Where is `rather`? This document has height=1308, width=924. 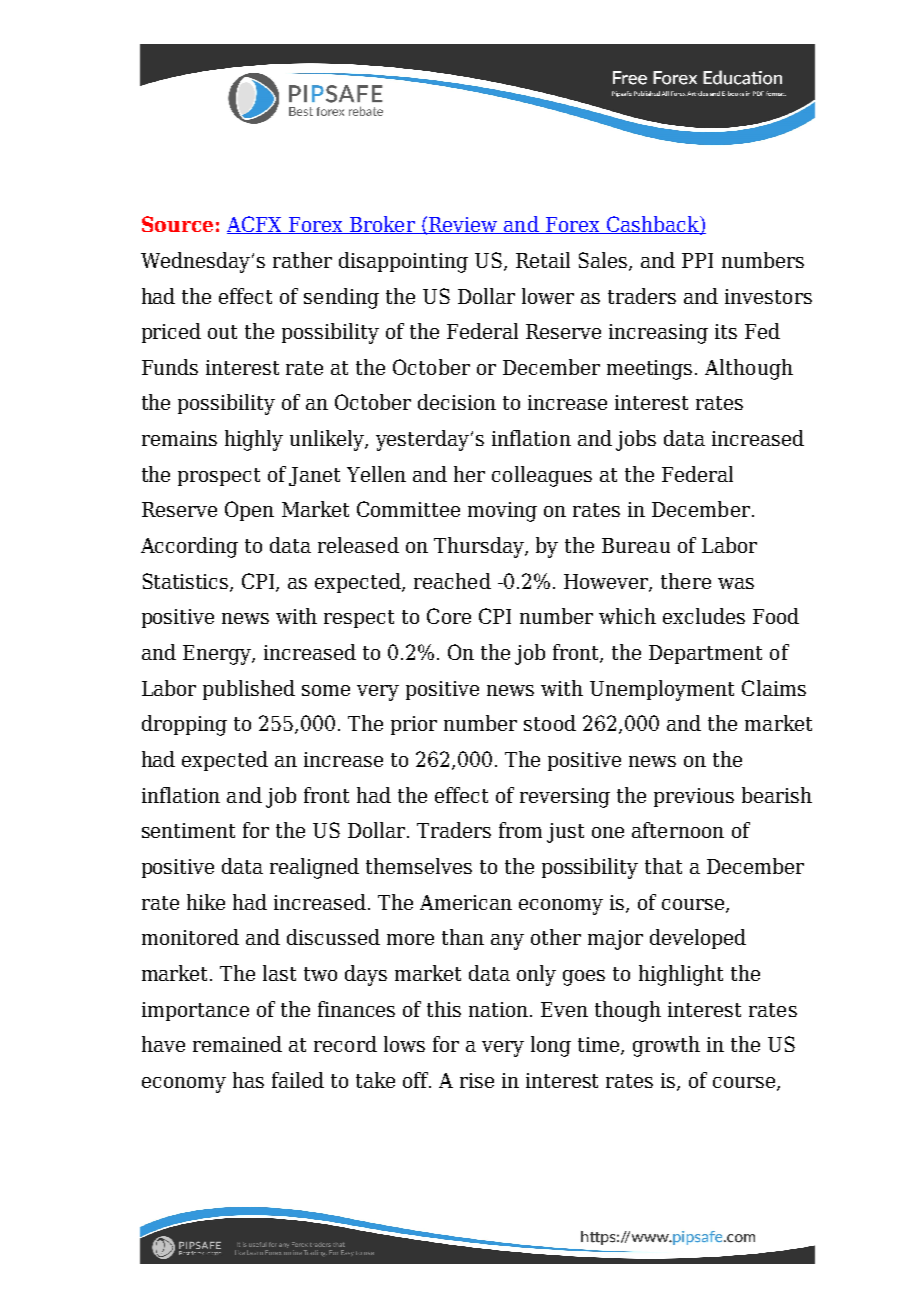 rather is located at coordinates (302, 260).
